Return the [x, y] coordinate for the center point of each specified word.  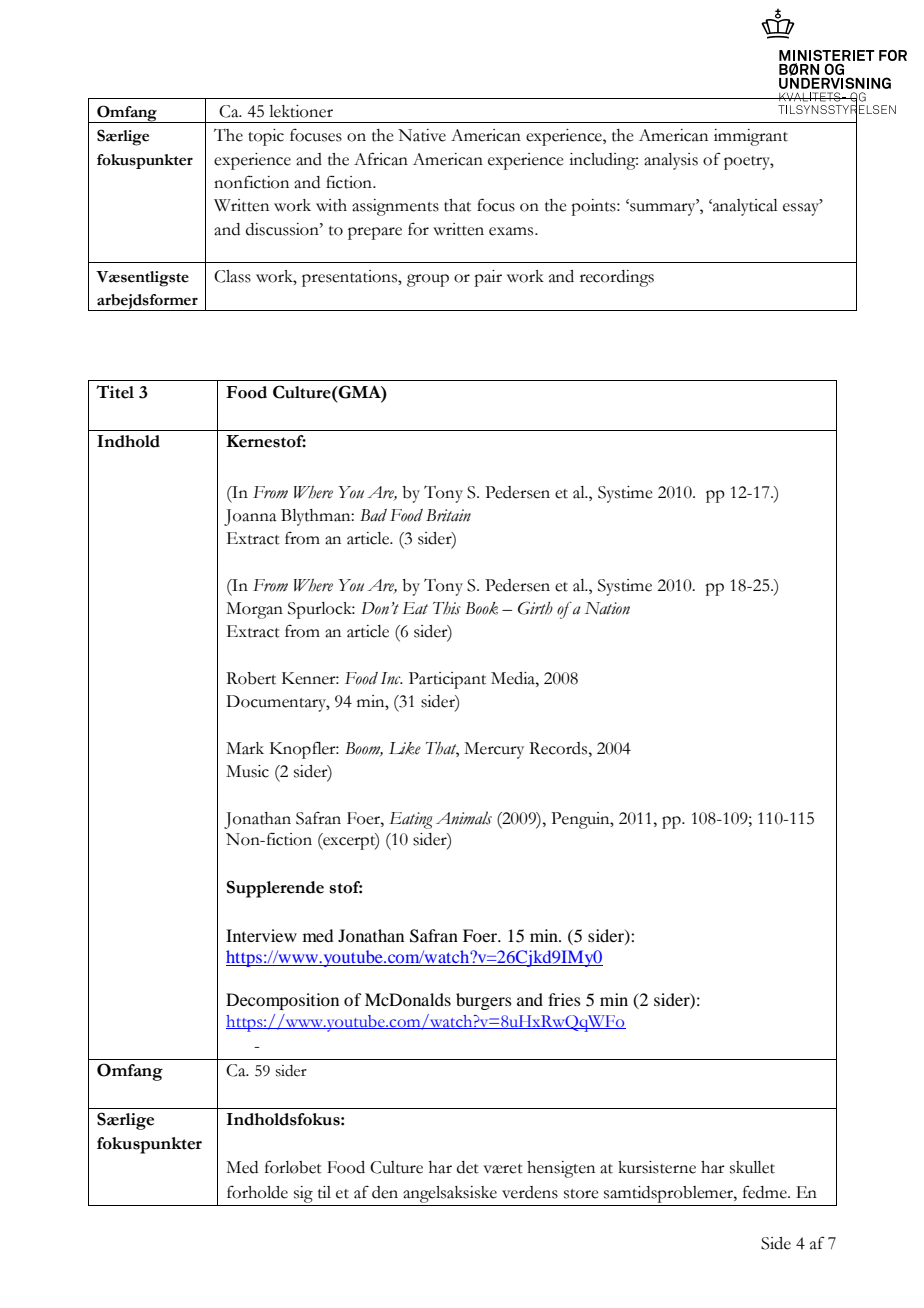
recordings [617, 278]
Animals [464, 818]
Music [247, 771]
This [447, 608]
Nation [607, 608]
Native [422, 135]
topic [266, 137]
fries [564, 999]
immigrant [751, 137]
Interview [261, 935]
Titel [115, 392]
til [324, 1192]
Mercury [494, 750]
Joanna [250, 517]
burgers [484, 1001]
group [428, 280]
